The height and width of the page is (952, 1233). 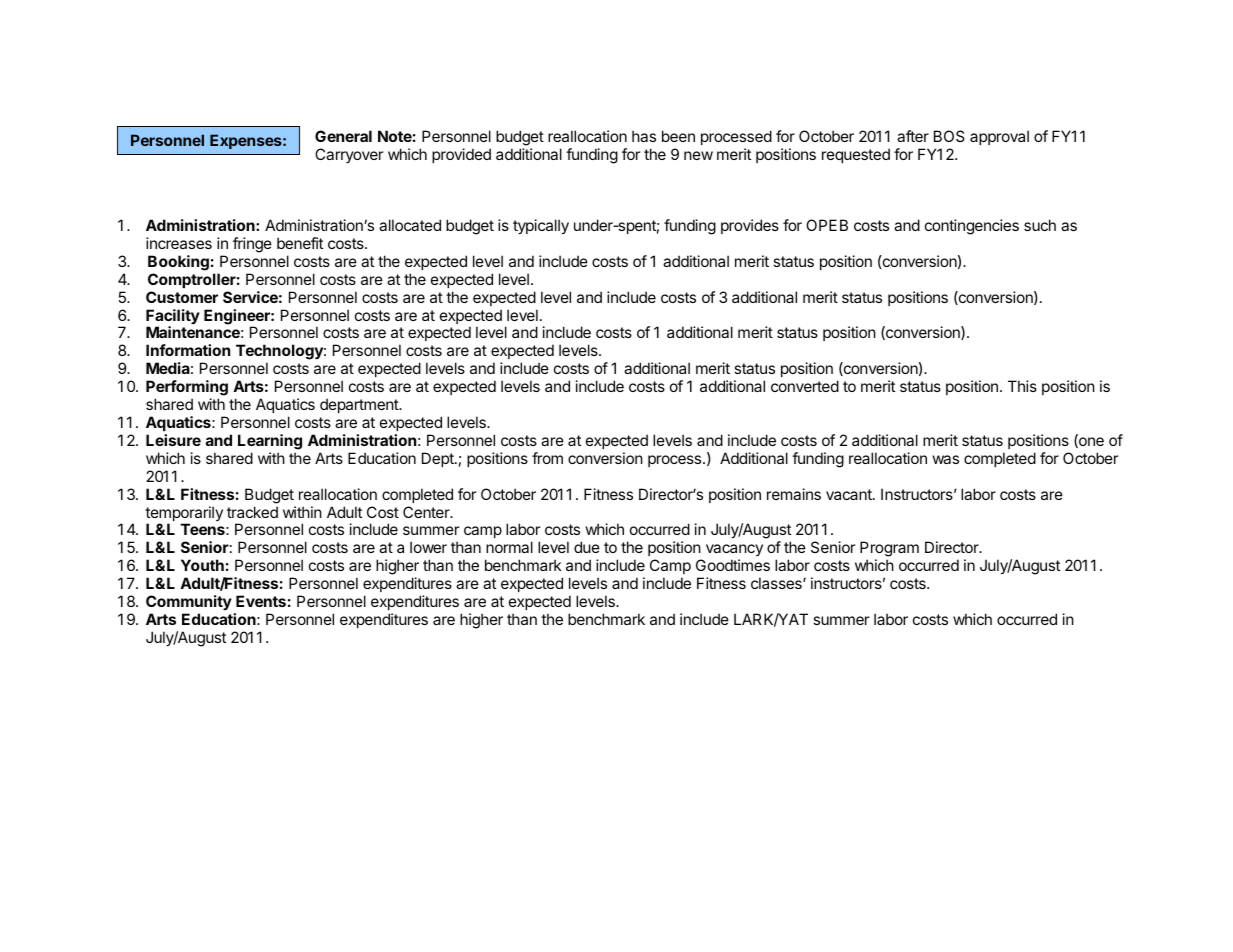 I want to click on Information, so click(x=188, y=350).
